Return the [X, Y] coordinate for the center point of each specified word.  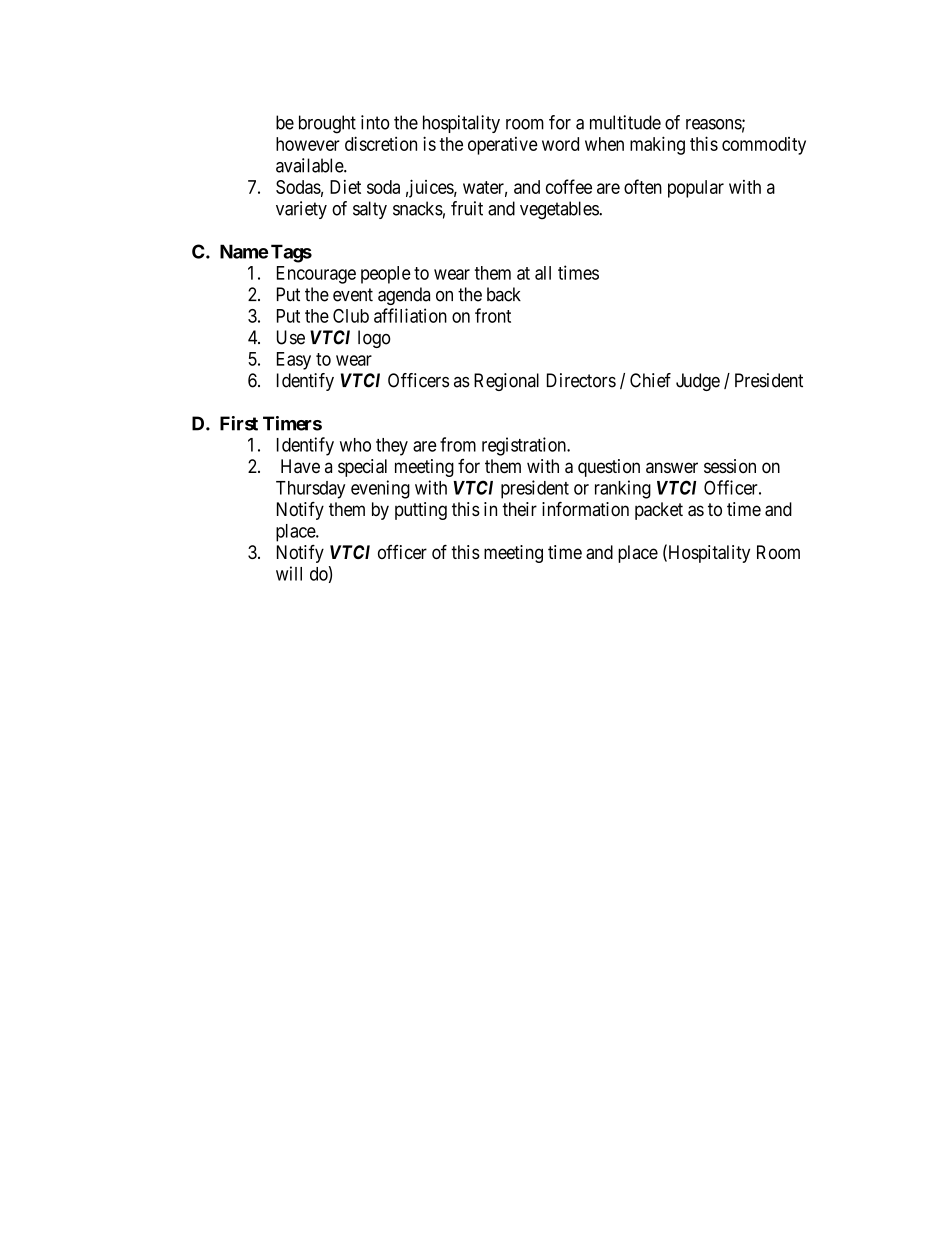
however [308, 144]
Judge [698, 382]
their [519, 509]
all [543, 273]
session [730, 466]
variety [301, 210]
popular [696, 189]
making [657, 145]
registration [525, 446]
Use [291, 337]
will [289, 573]
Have [300, 466]
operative [503, 146]
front [493, 315]
